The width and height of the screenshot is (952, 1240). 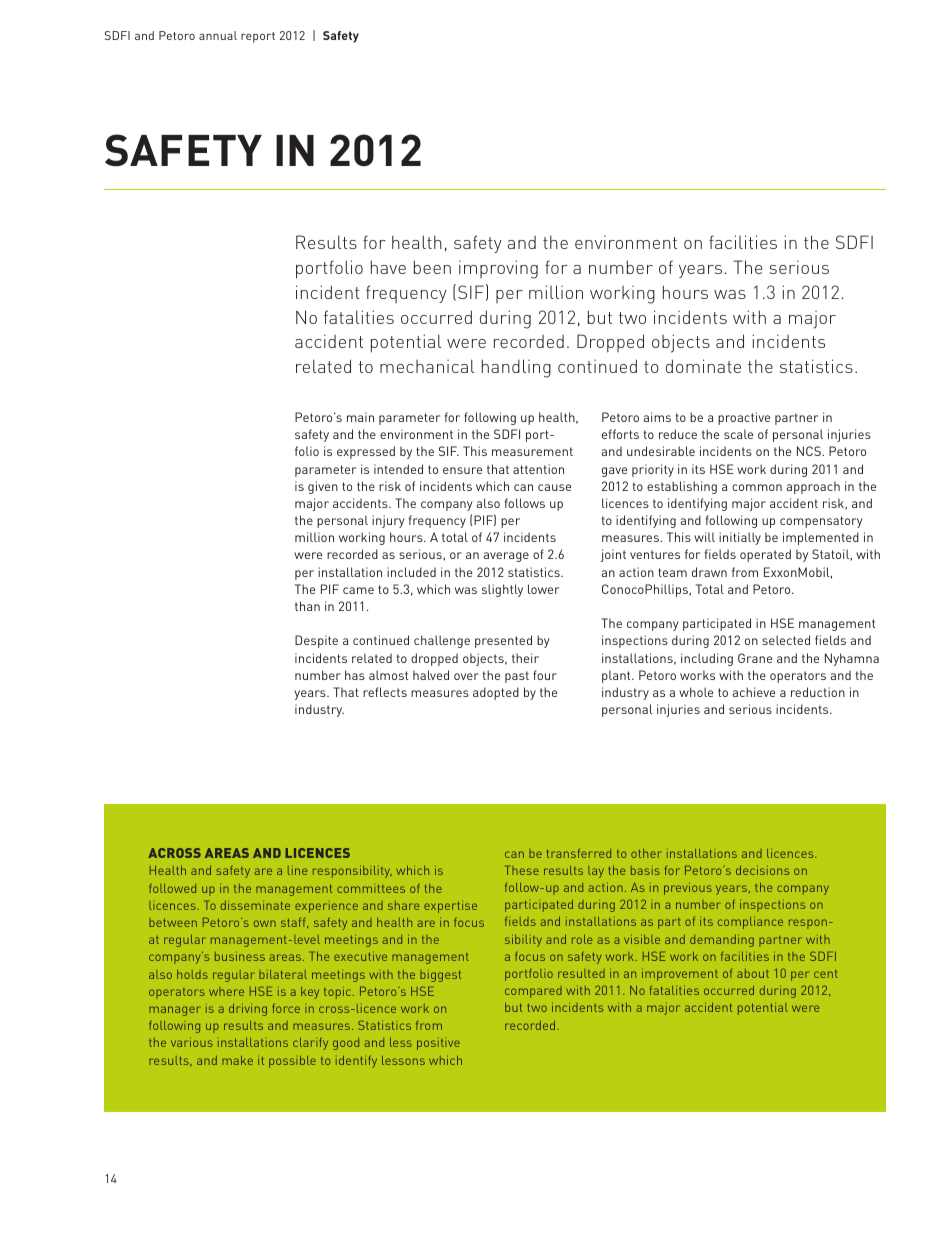 I want to click on average, so click(x=506, y=557).
